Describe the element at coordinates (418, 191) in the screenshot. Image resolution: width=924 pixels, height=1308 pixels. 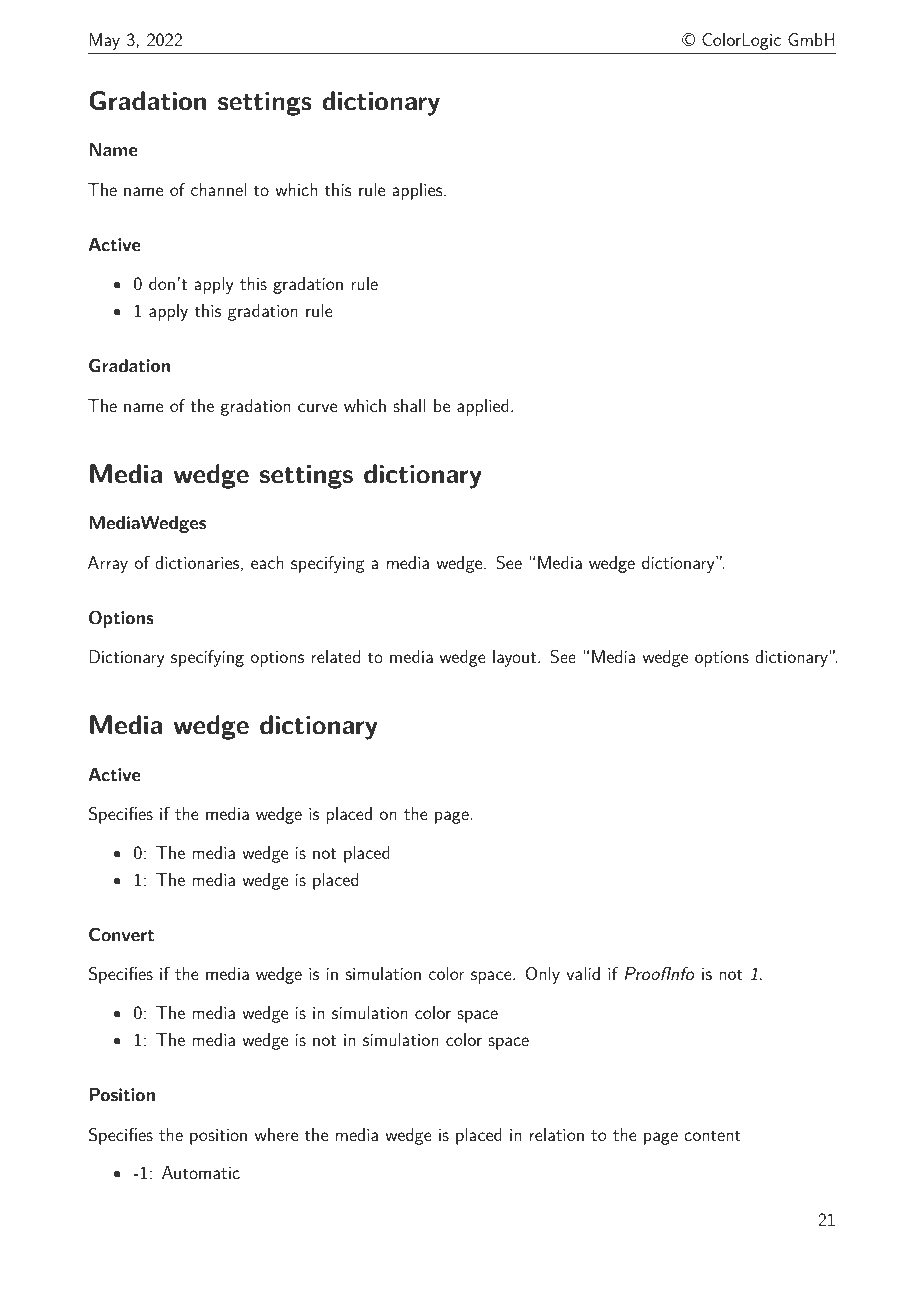
I see `applies` at that location.
